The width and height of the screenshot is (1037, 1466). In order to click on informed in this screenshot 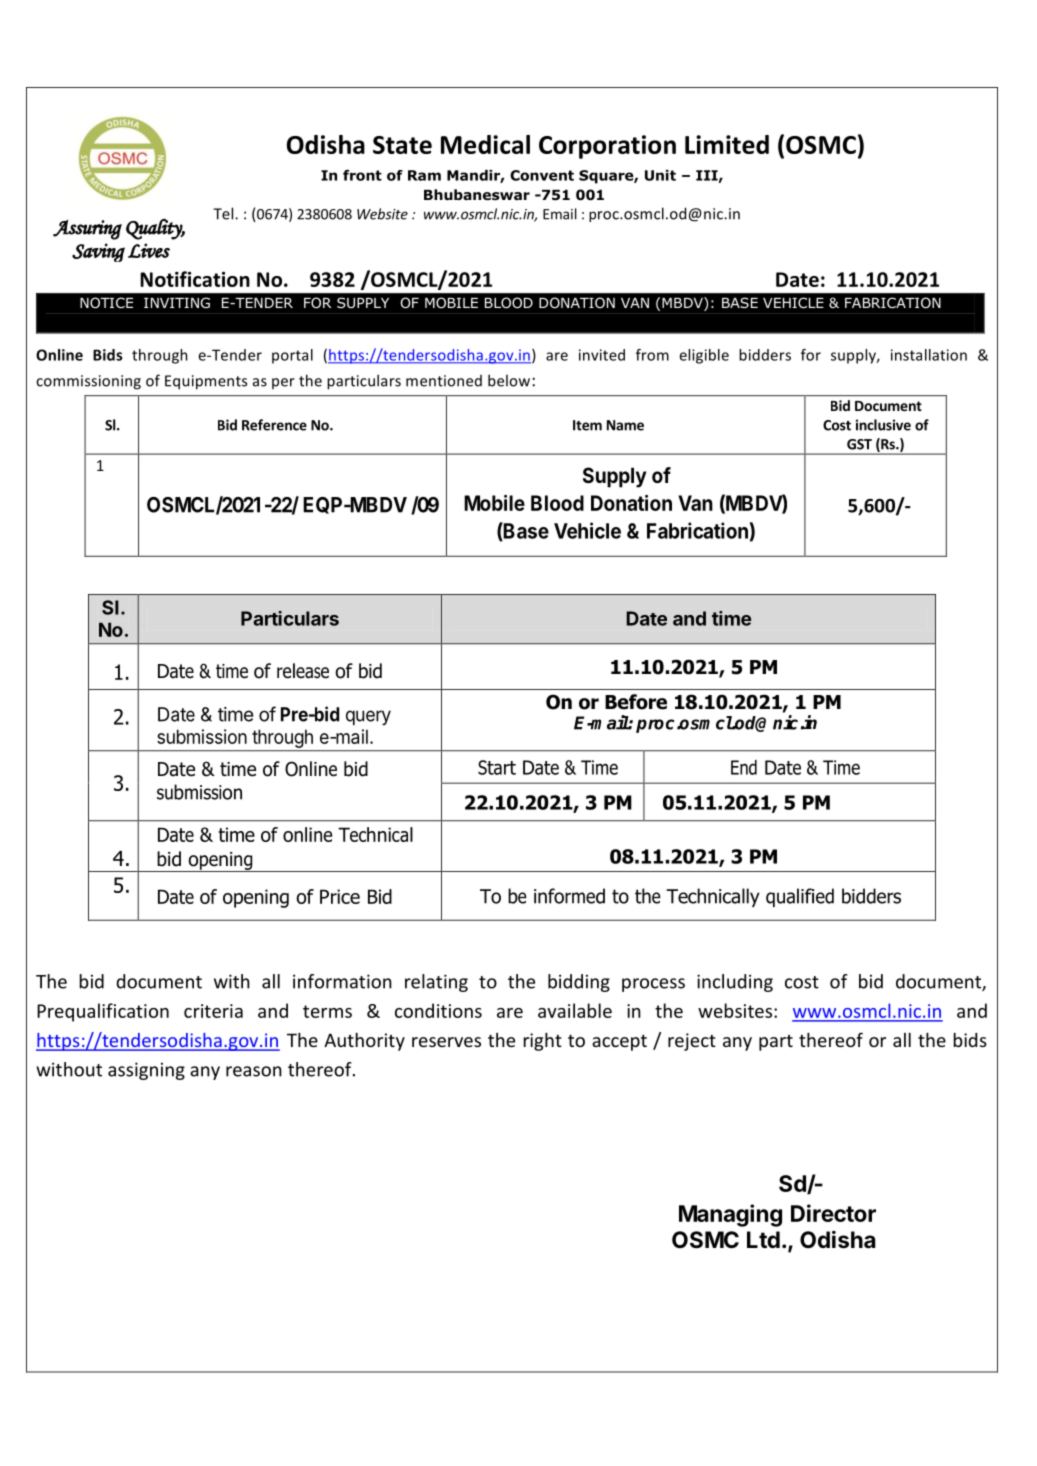, I will do `click(569, 896)`.
